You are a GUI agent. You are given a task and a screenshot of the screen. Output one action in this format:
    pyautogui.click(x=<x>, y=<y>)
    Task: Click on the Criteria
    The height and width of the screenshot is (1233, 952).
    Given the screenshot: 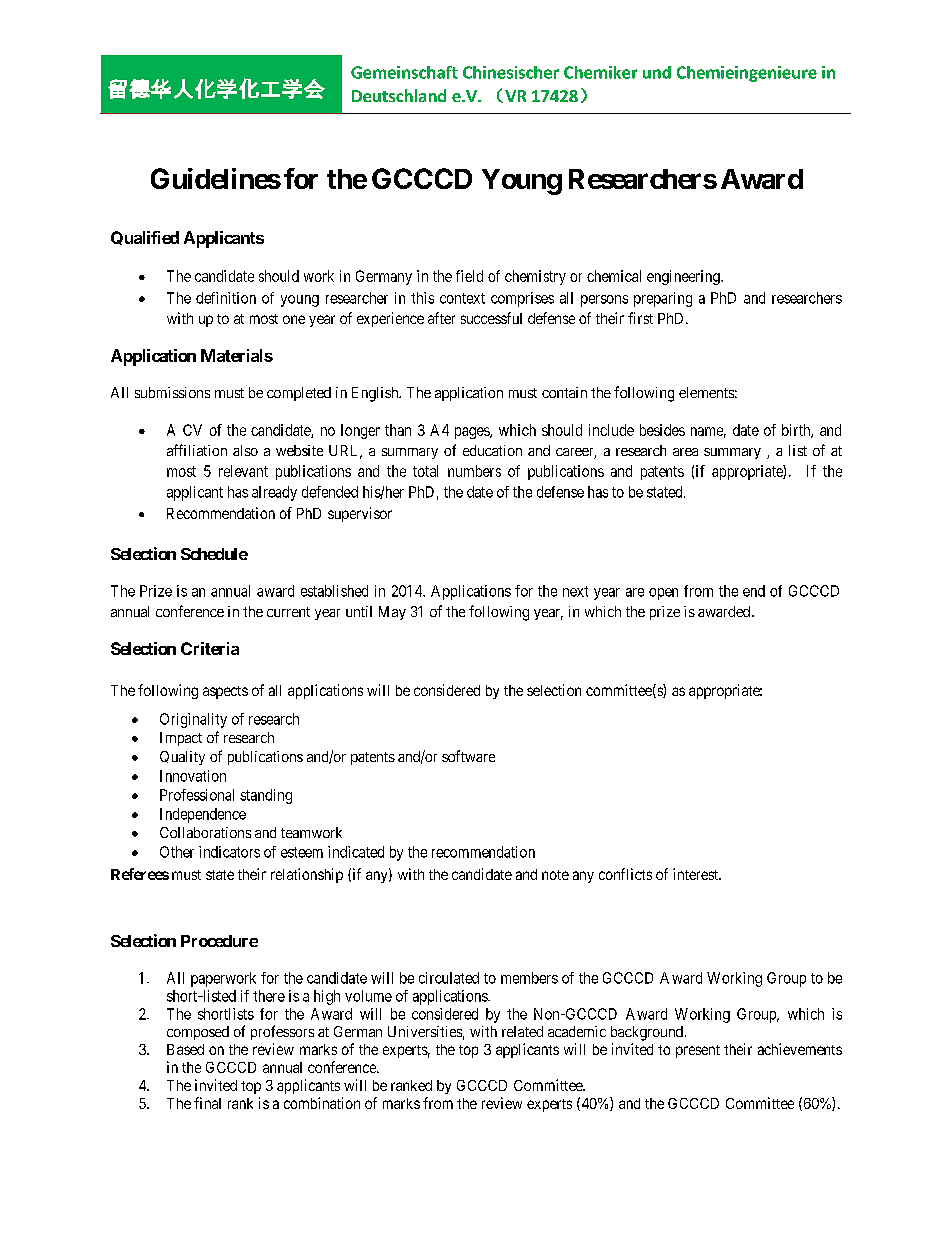 What is the action you would take?
    pyautogui.click(x=210, y=648)
